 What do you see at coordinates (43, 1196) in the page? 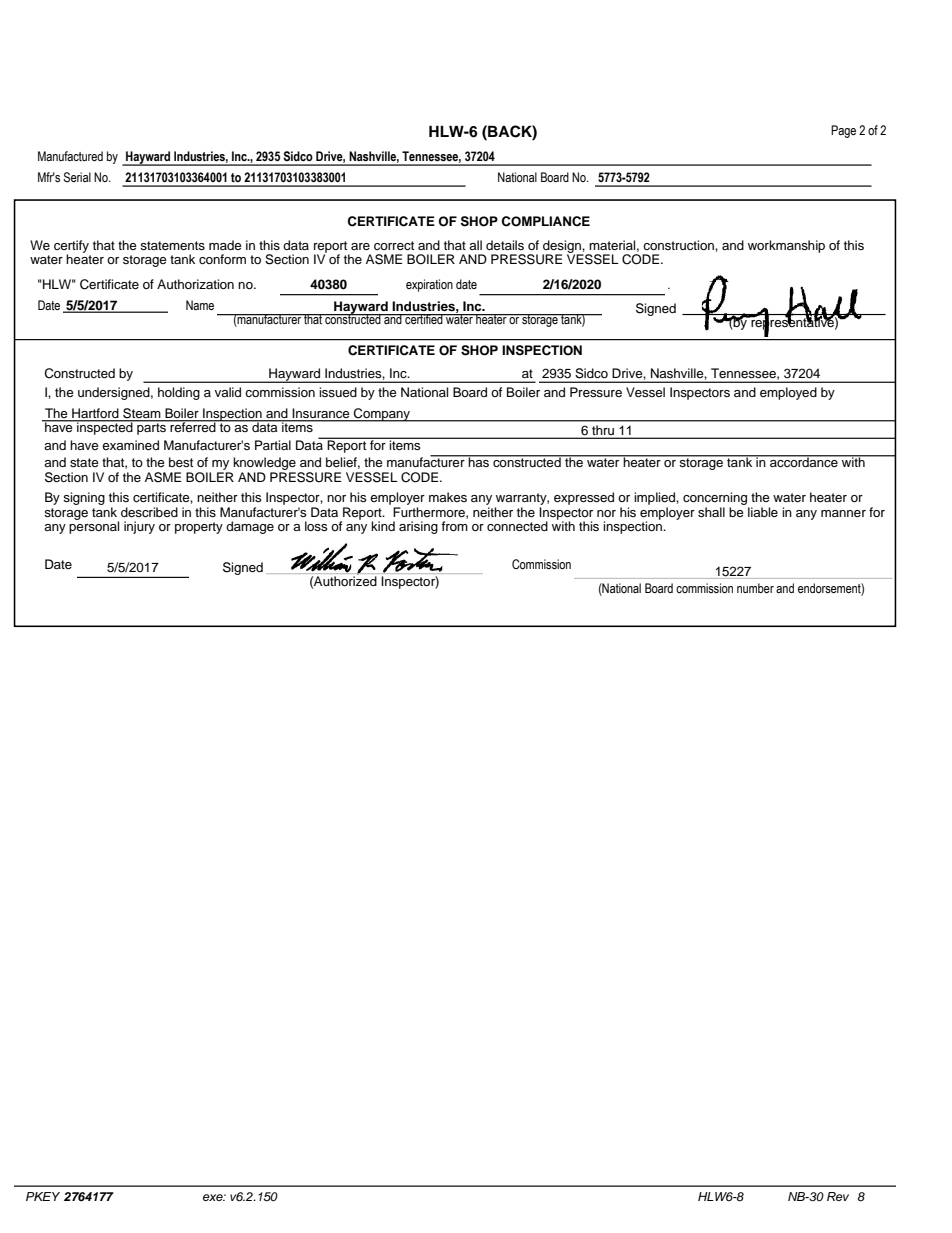
I see `PKEY` at bounding box center [43, 1196].
